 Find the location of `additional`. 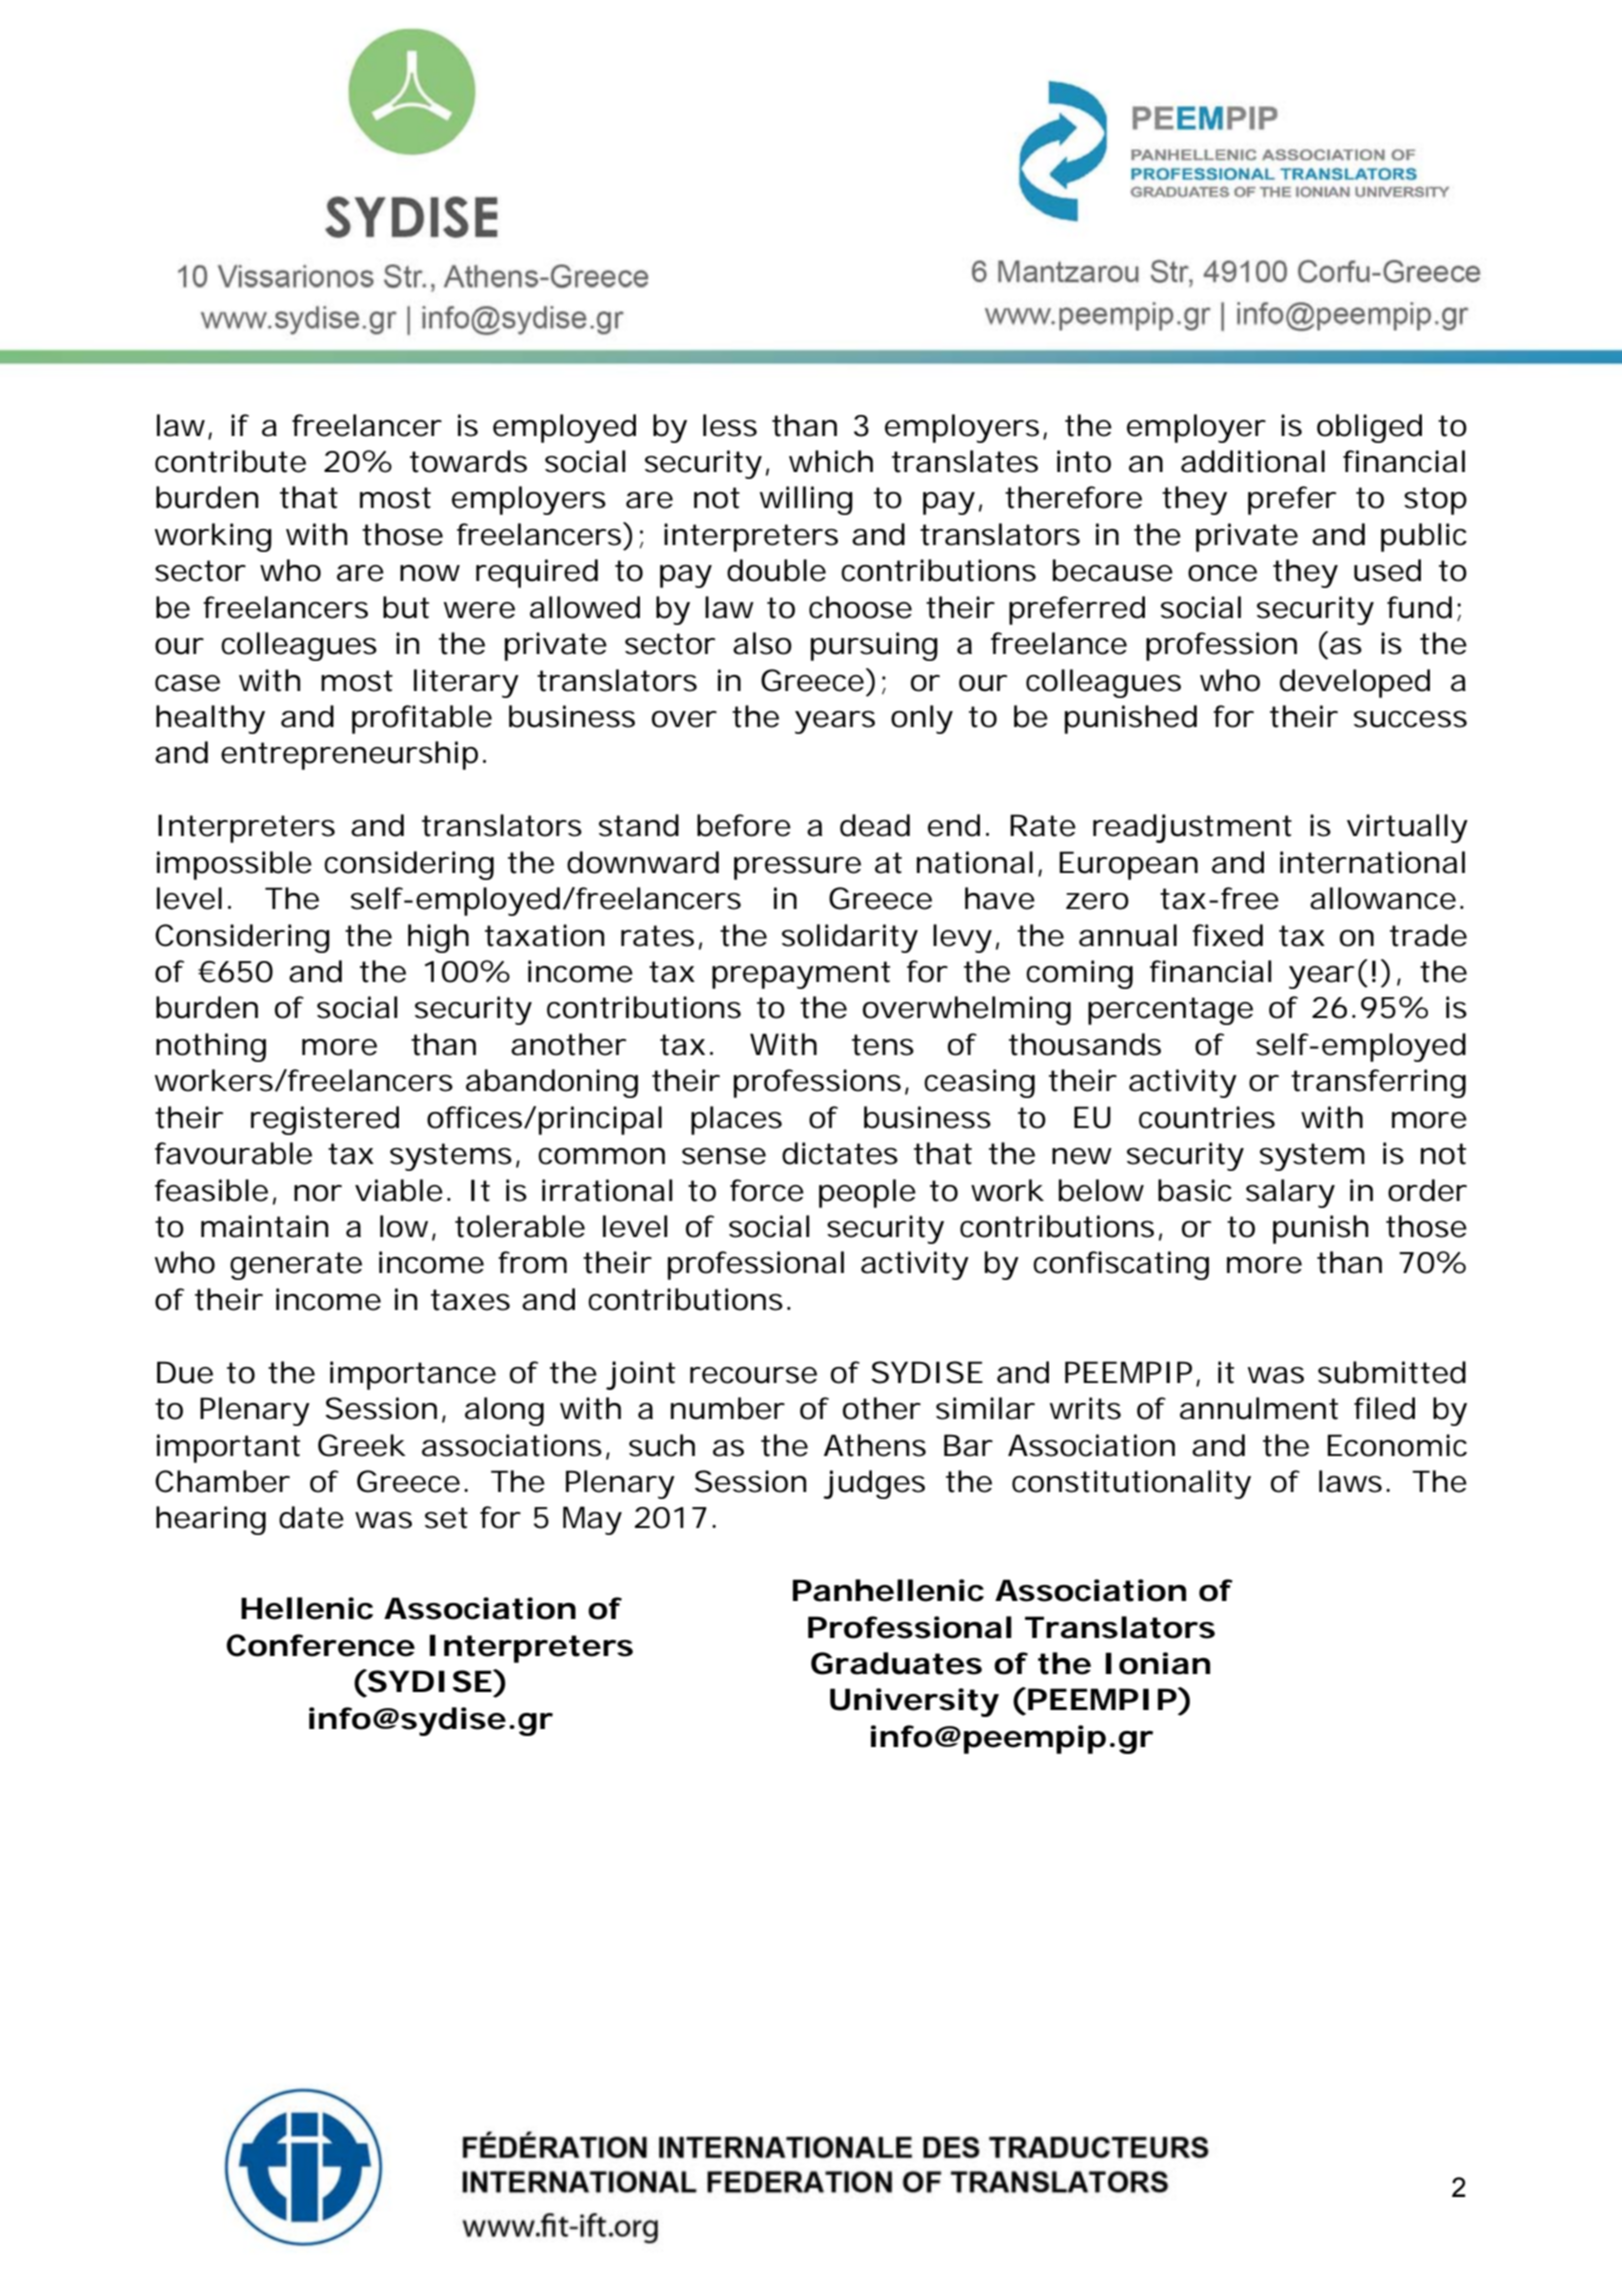

additional is located at coordinates (1253, 461).
